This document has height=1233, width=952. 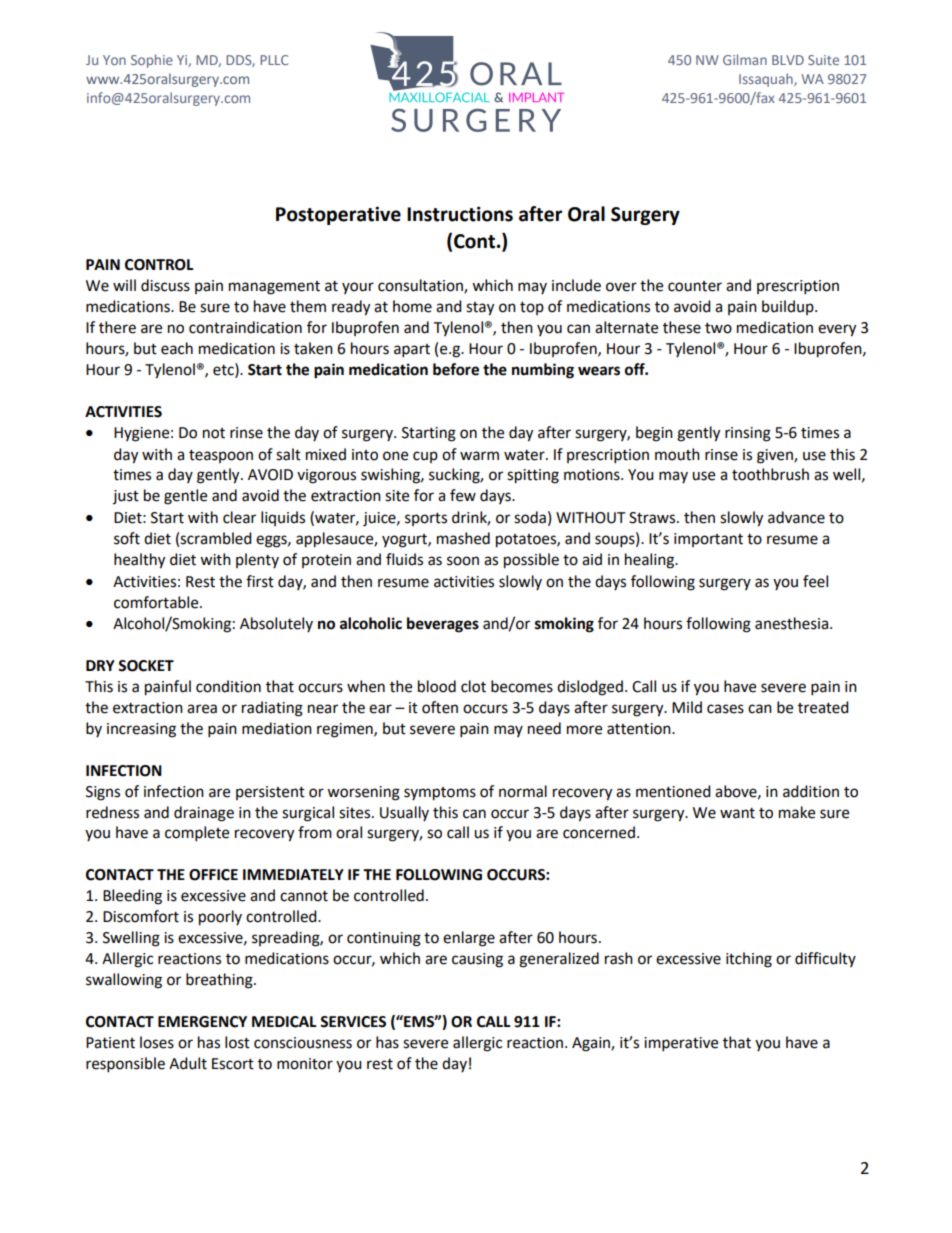 I want to click on soon, so click(x=463, y=561).
